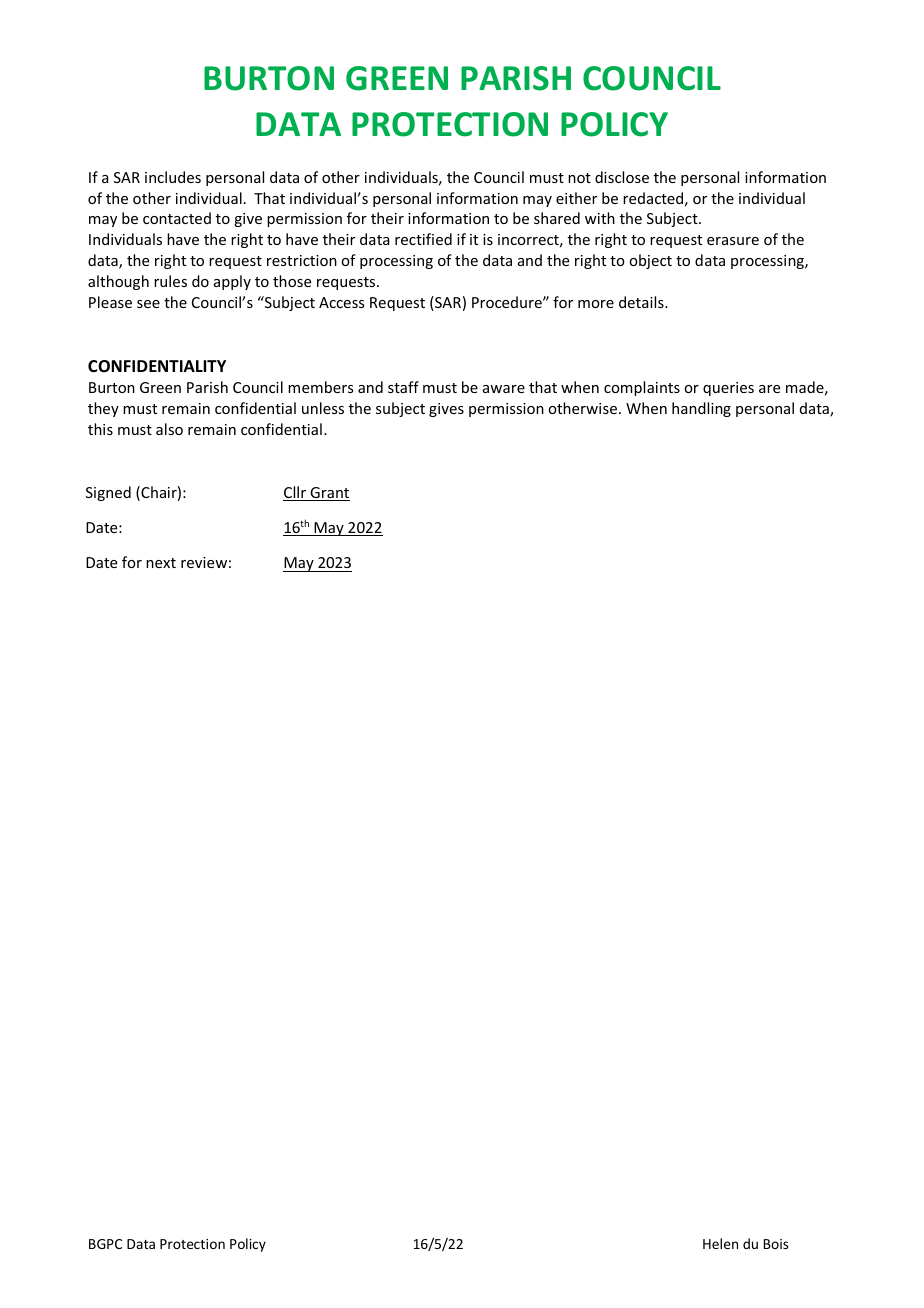  Describe the element at coordinates (728, 389) in the screenshot. I see `queries` at that location.
